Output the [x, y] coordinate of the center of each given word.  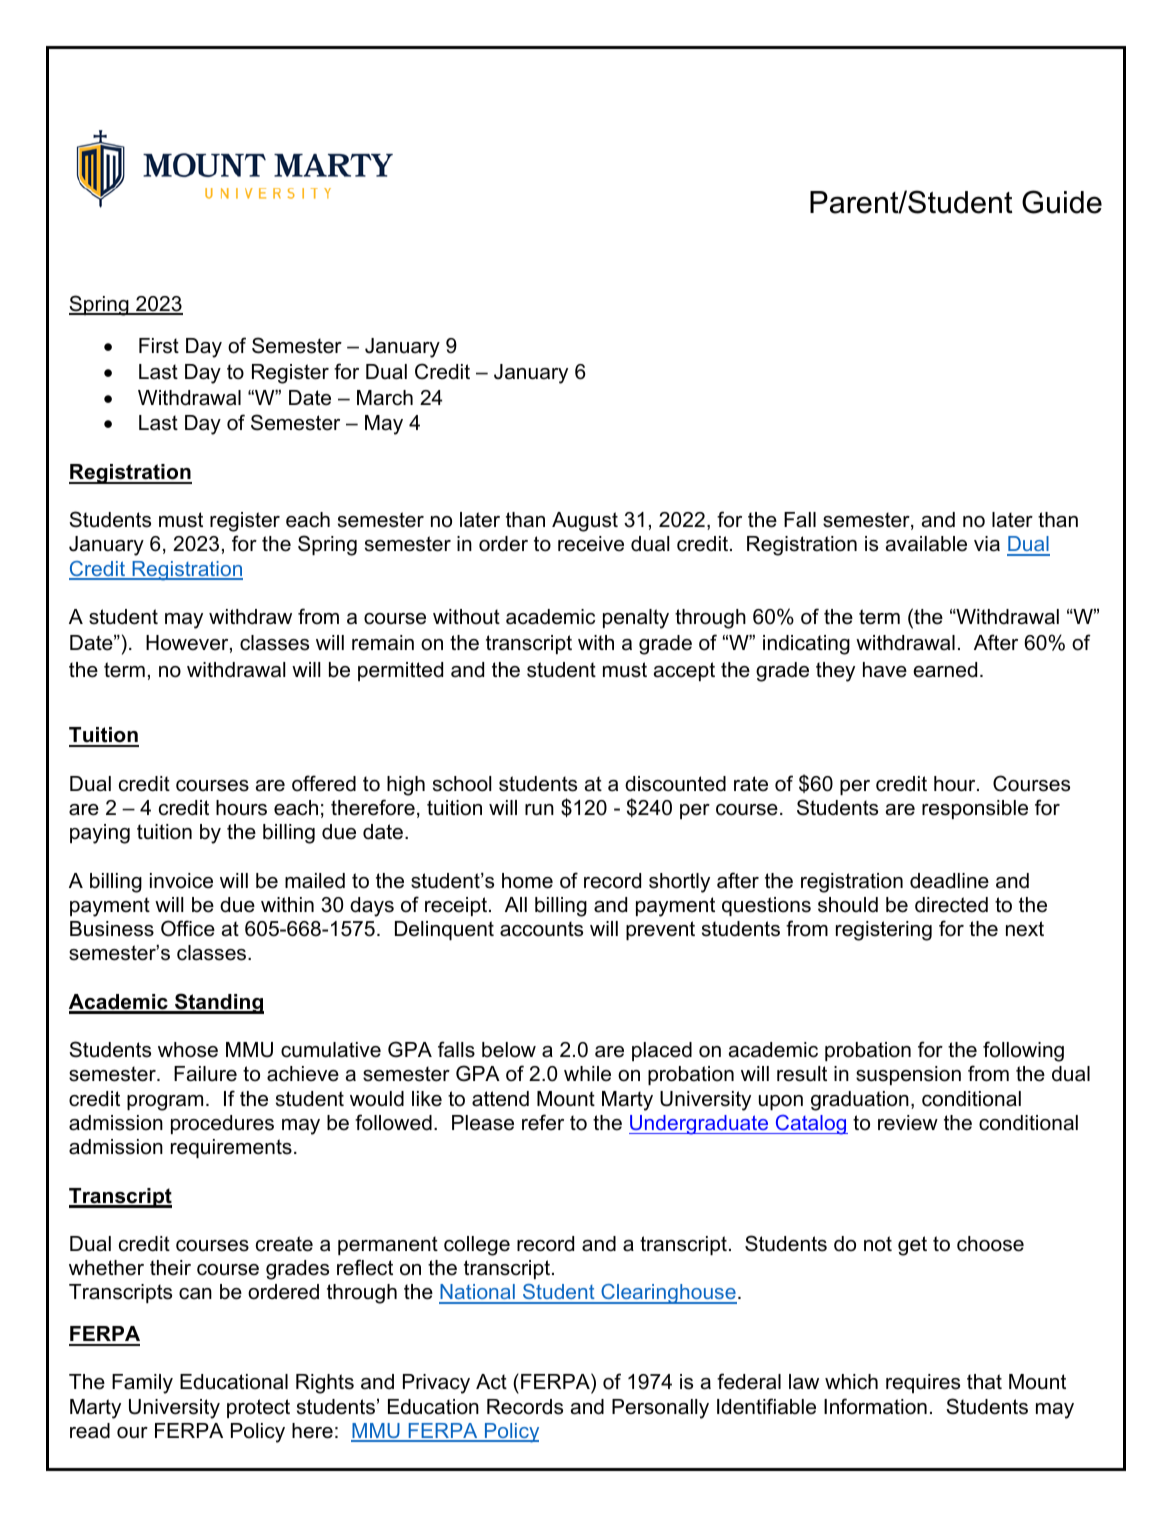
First [159, 346]
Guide [1062, 202]
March [385, 398]
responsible [975, 809]
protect [258, 1408]
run [539, 810]
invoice [181, 881]
